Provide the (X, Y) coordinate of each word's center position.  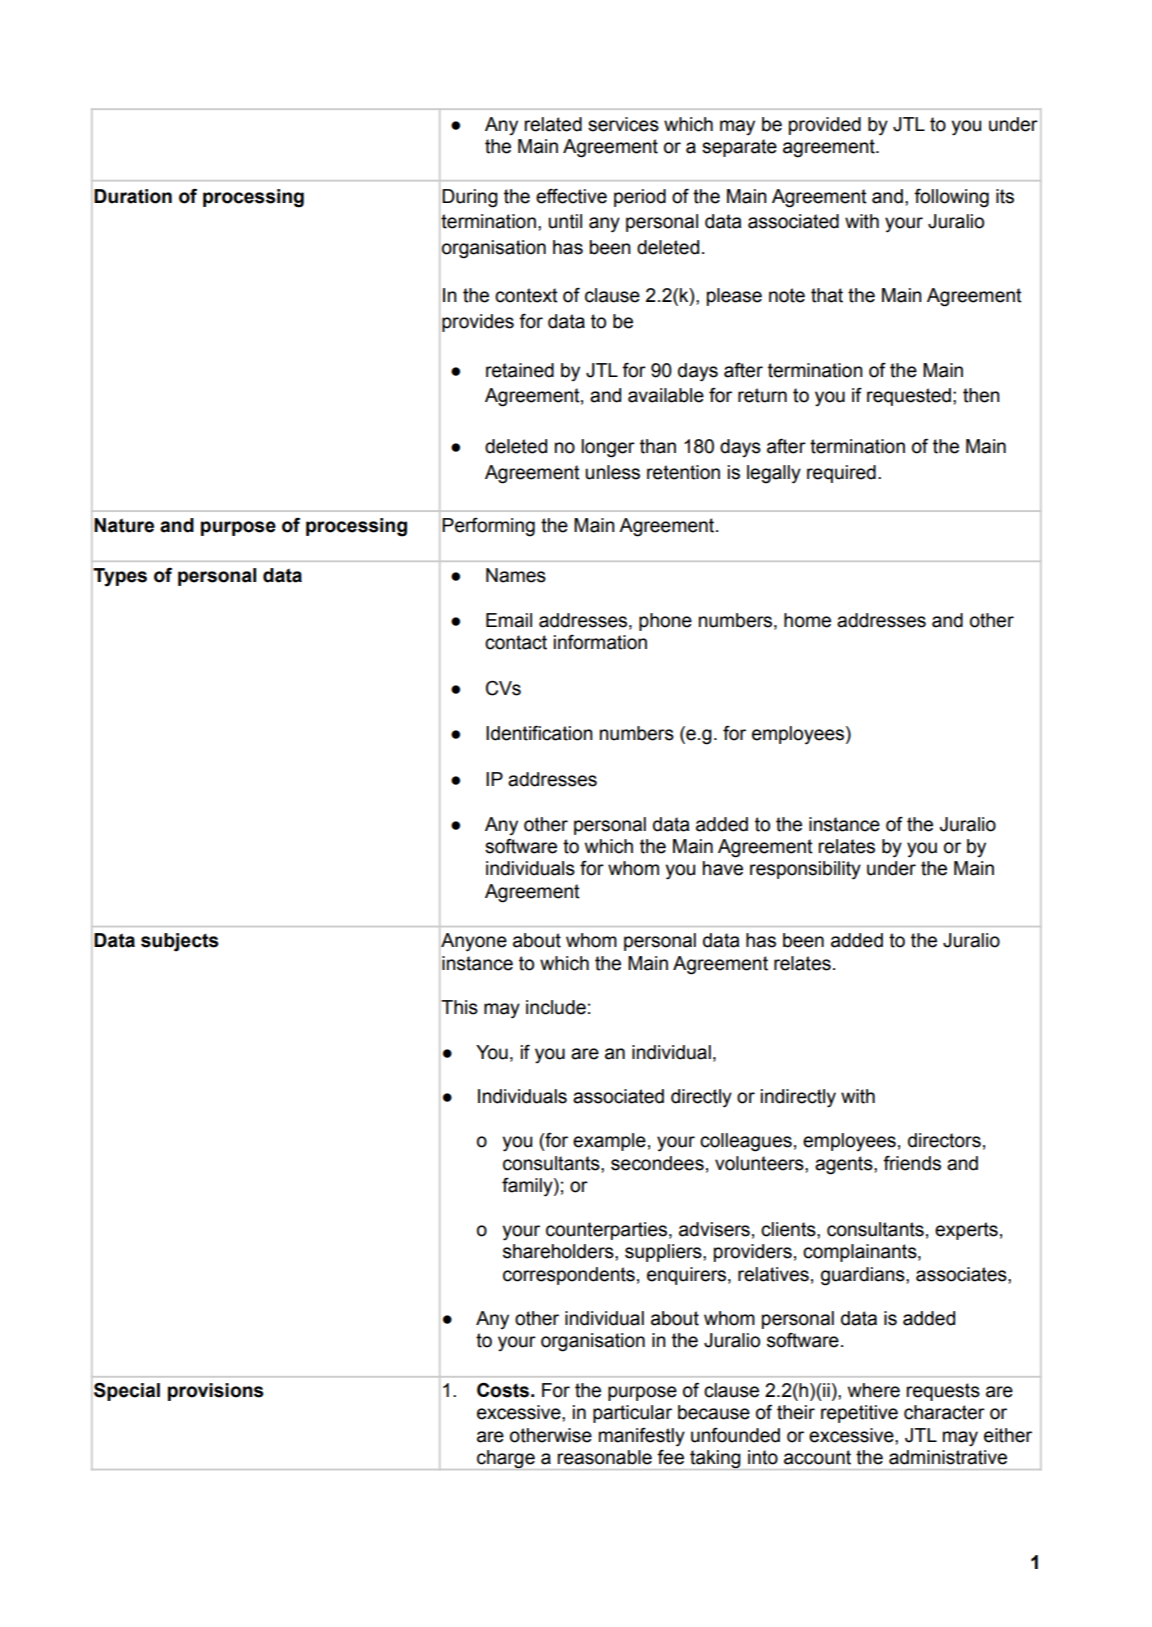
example (609, 1142)
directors (944, 1140)
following (951, 198)
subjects (180, 942)
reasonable (604, 1457)
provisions (216, 1392)
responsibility (805, 870)
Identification (539, 733)
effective (571, 196)
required (841, 474)
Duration (133, 196)
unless (612, 472)
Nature (124, 525)
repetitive (859, 1414)
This (459, 1007)
